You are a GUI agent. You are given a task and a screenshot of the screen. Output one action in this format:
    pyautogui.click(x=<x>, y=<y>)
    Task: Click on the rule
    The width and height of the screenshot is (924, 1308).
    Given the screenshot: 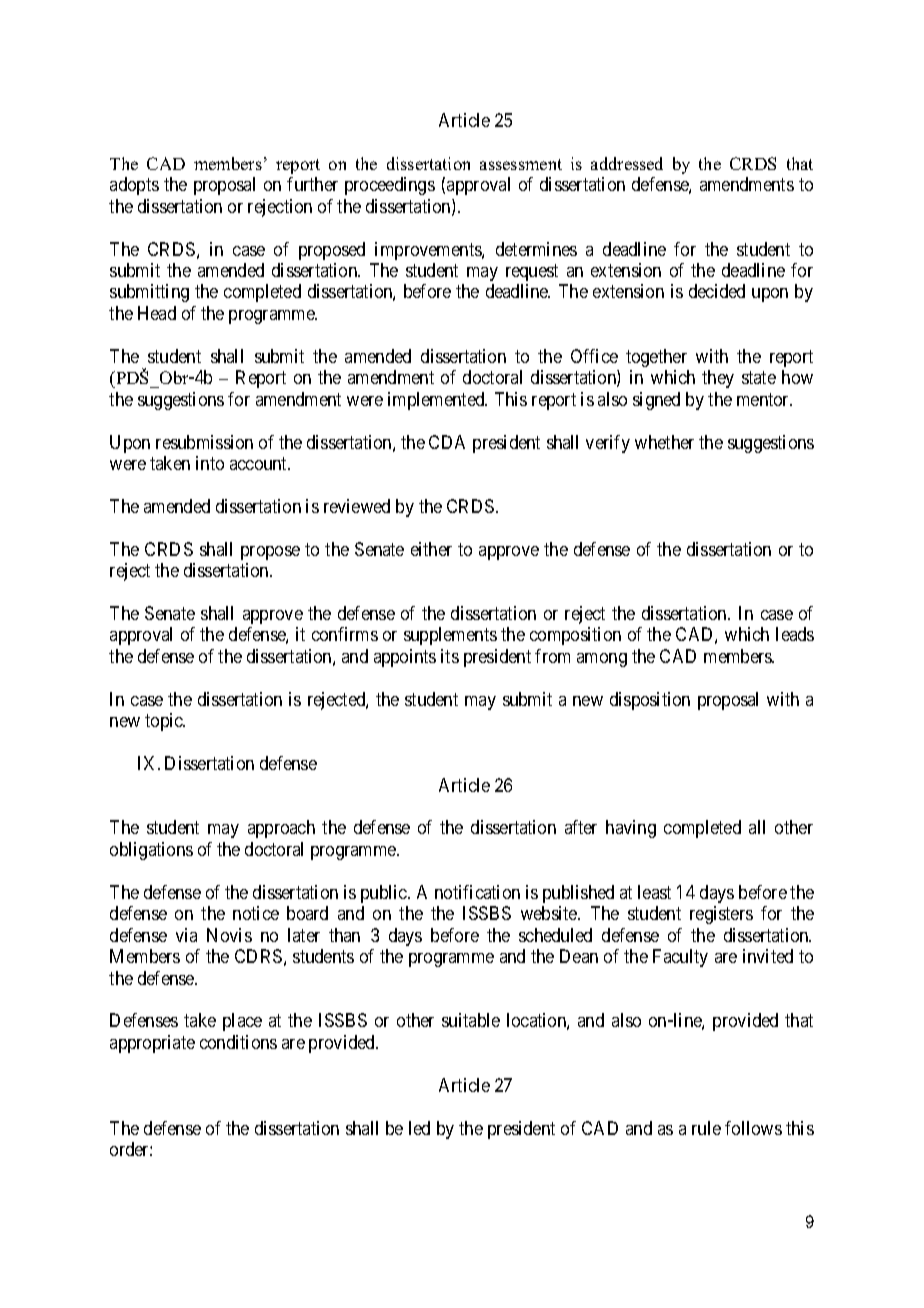 What is the action you would take?
    pyautogui.click(x=706, y=1128)
